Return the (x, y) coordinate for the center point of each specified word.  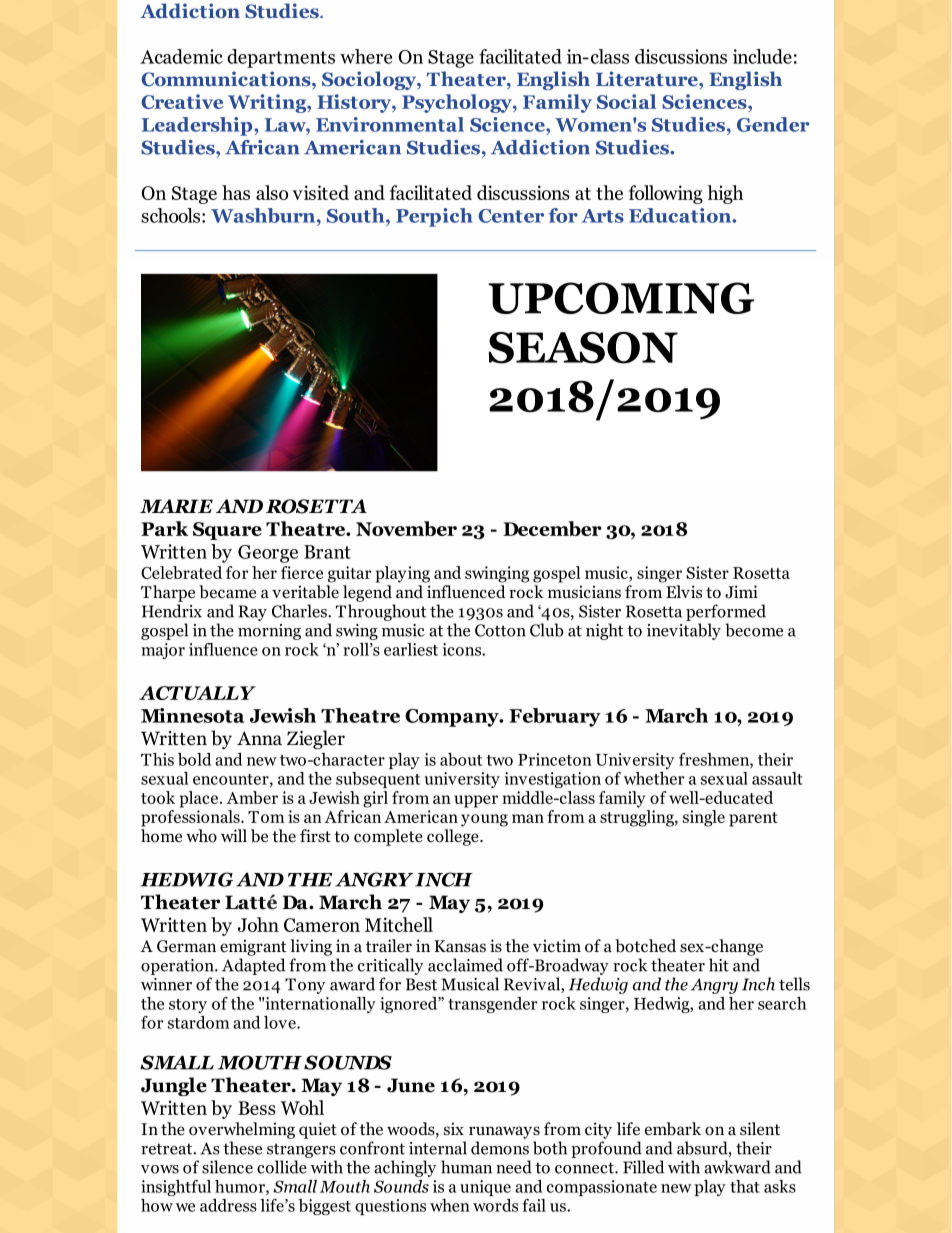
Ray (253, 613)
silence (227, 1167)
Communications (227, 79)
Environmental (390, 124)
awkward (737, 1167)
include (762, 56)
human (466, 1167)
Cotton (500, 630)
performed (726, 612)
